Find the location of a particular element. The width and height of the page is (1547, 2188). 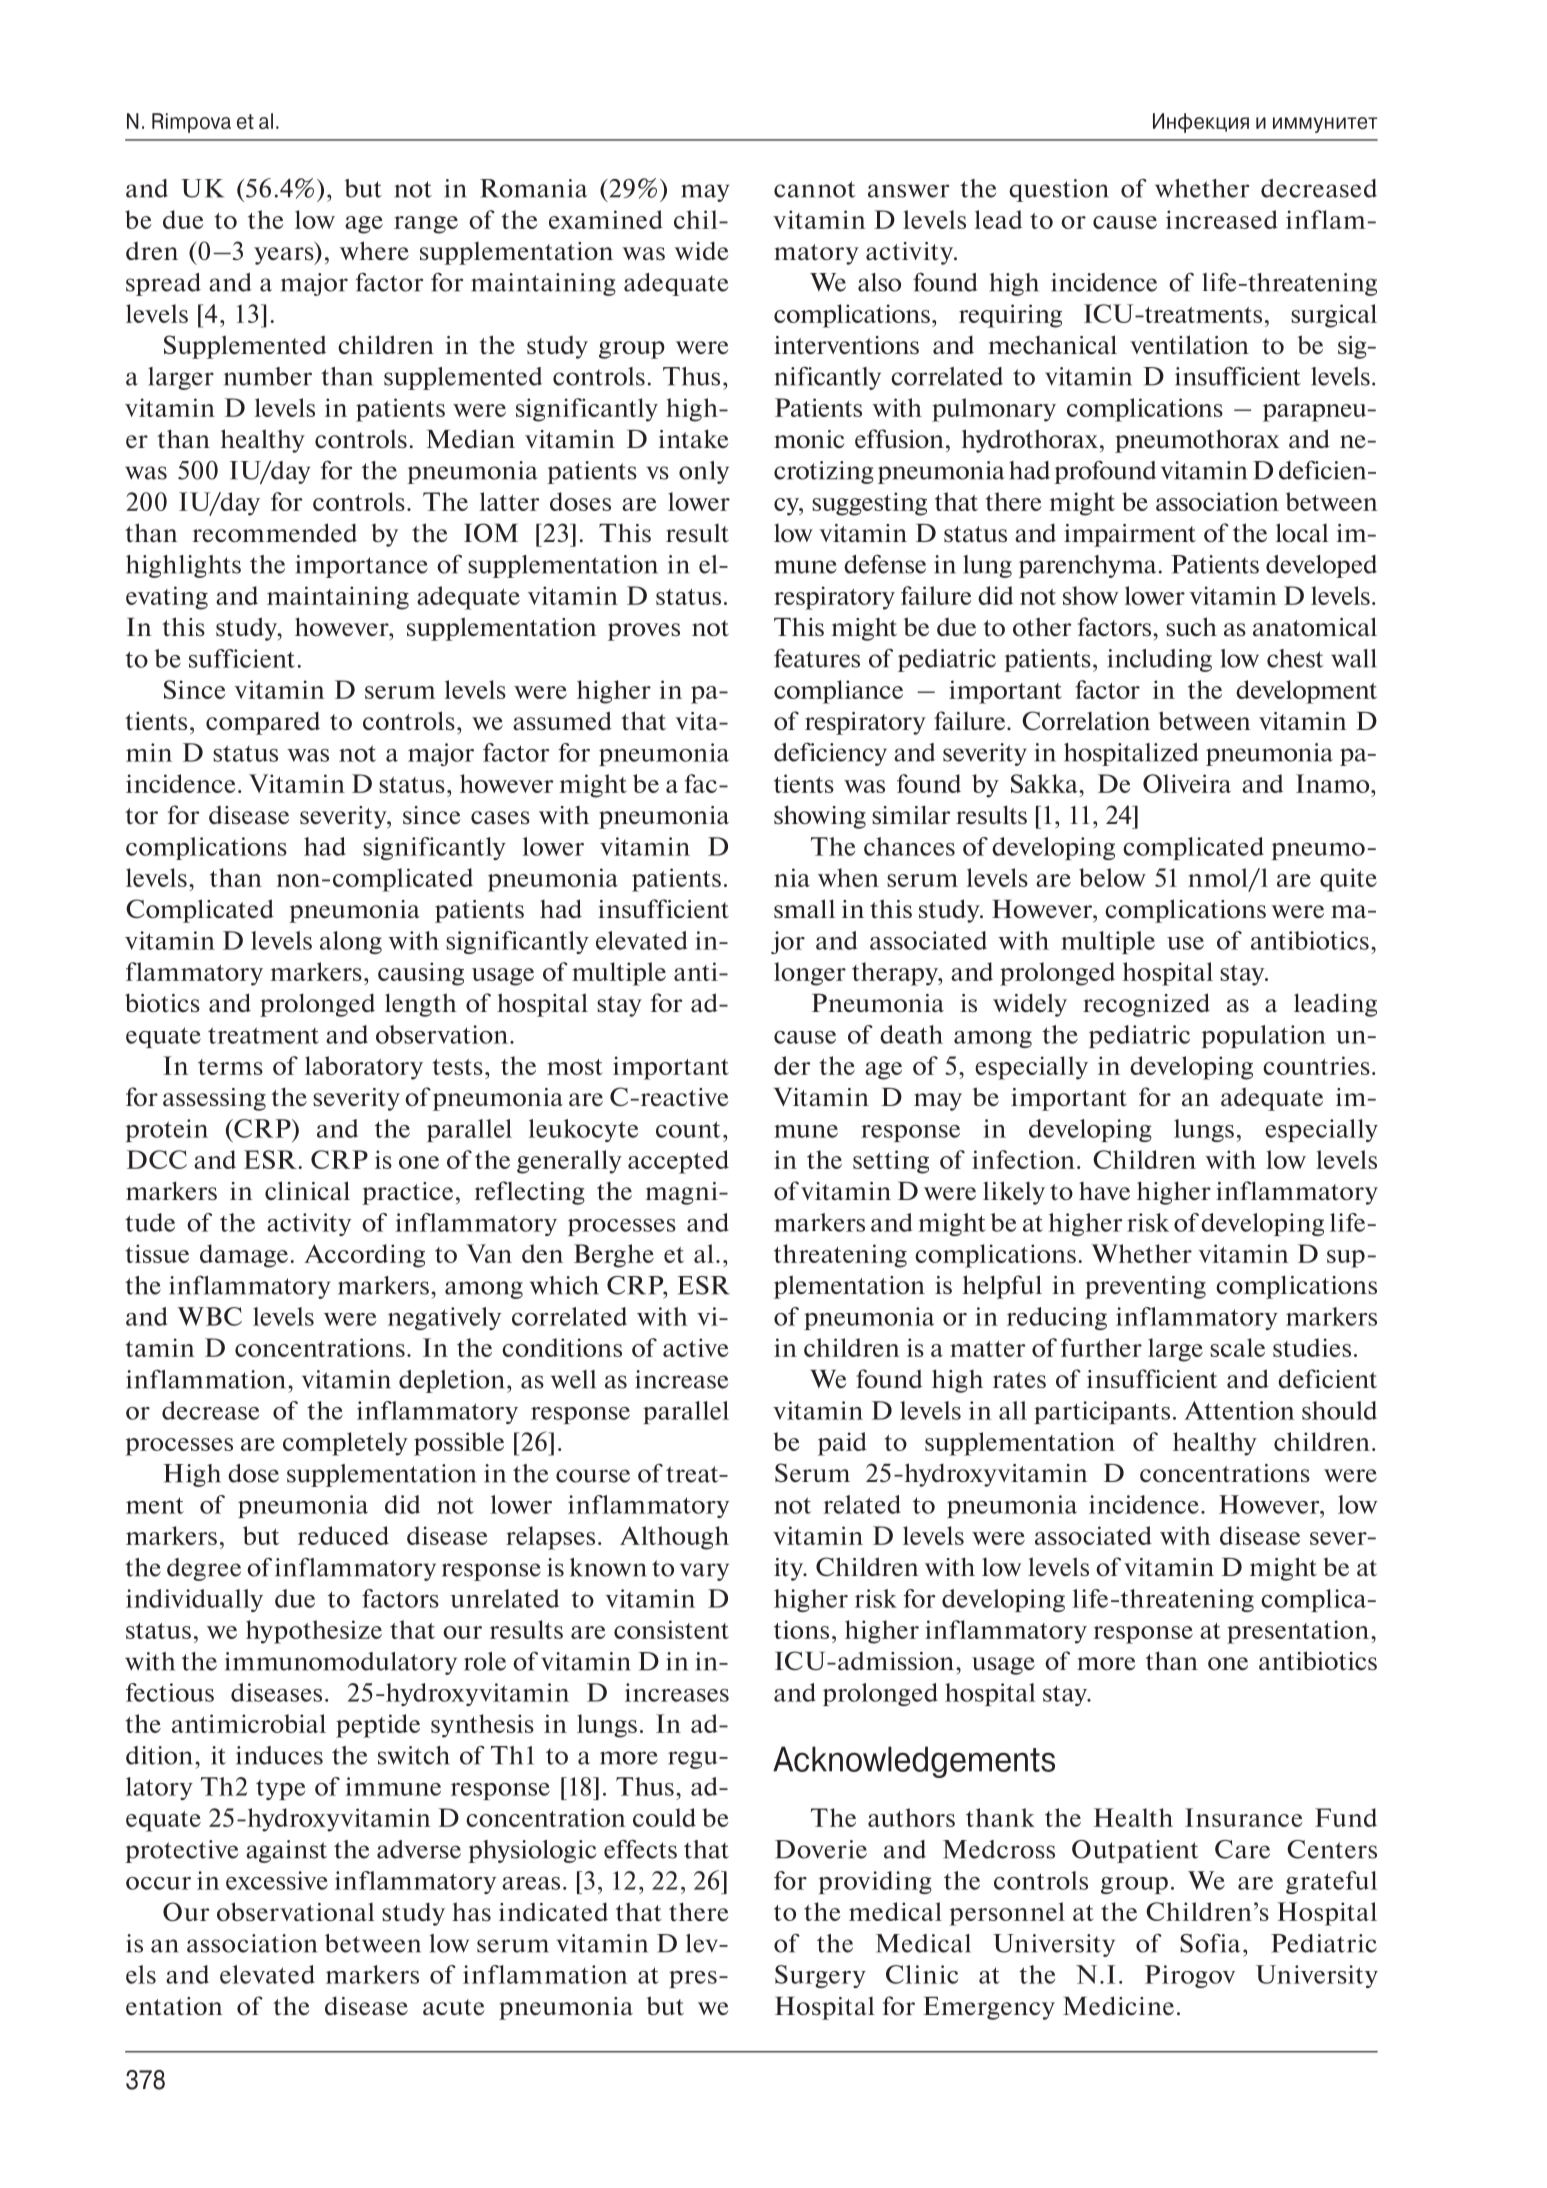

reduced is located at coordinates (343, 1535).
